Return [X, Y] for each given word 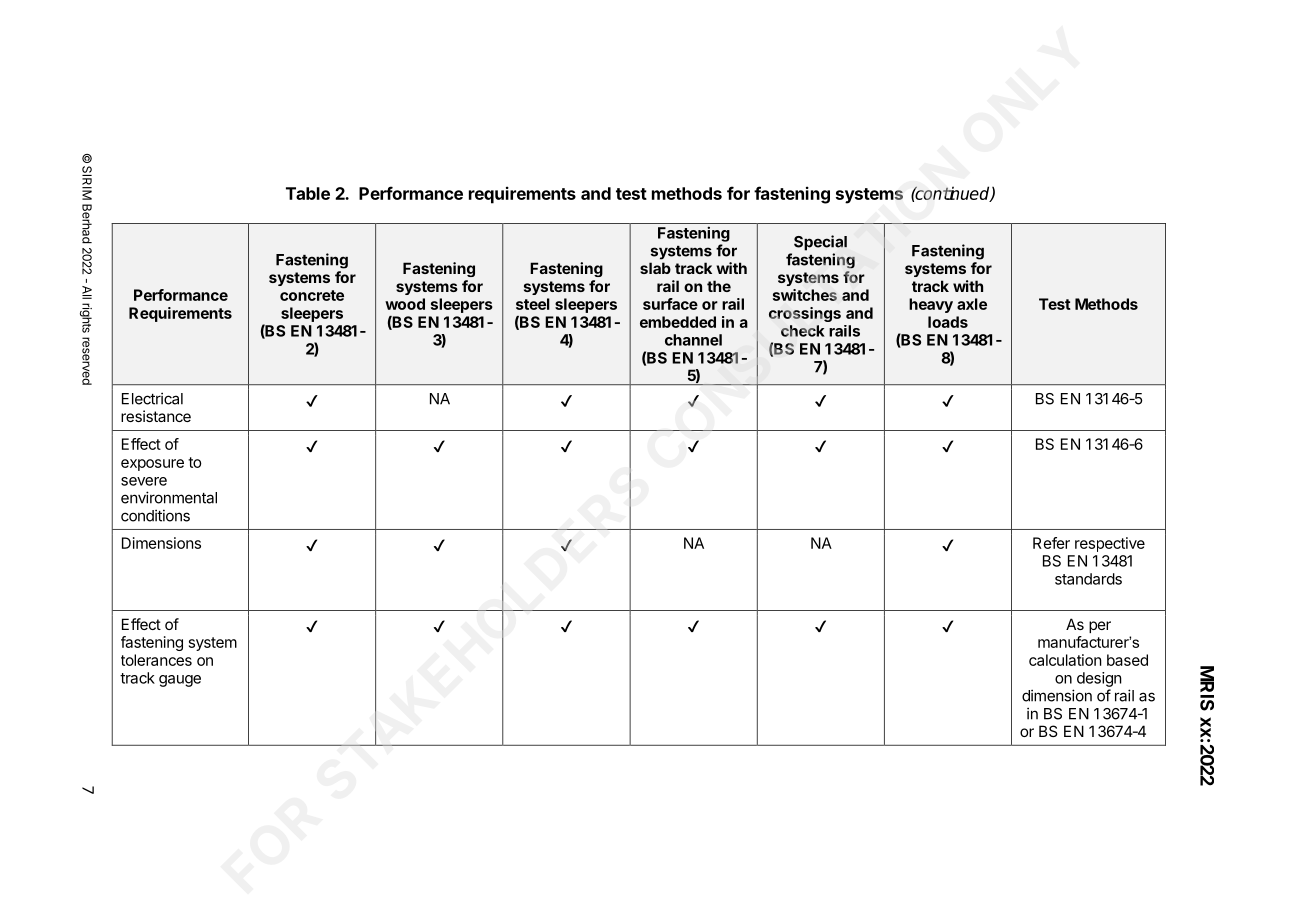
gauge [180, 681]
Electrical [152, 398]
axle [972, 304]
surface [670, 304]
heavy [931, 305]
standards [1088, 579]
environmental [169, 497]
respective [1110, 544]
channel [693, 340]
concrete [312, 295]
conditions [155, 515]
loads [948, 322]
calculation [1065, 660]
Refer [1051, 543]
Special [820, 243]
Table [308, 193]
